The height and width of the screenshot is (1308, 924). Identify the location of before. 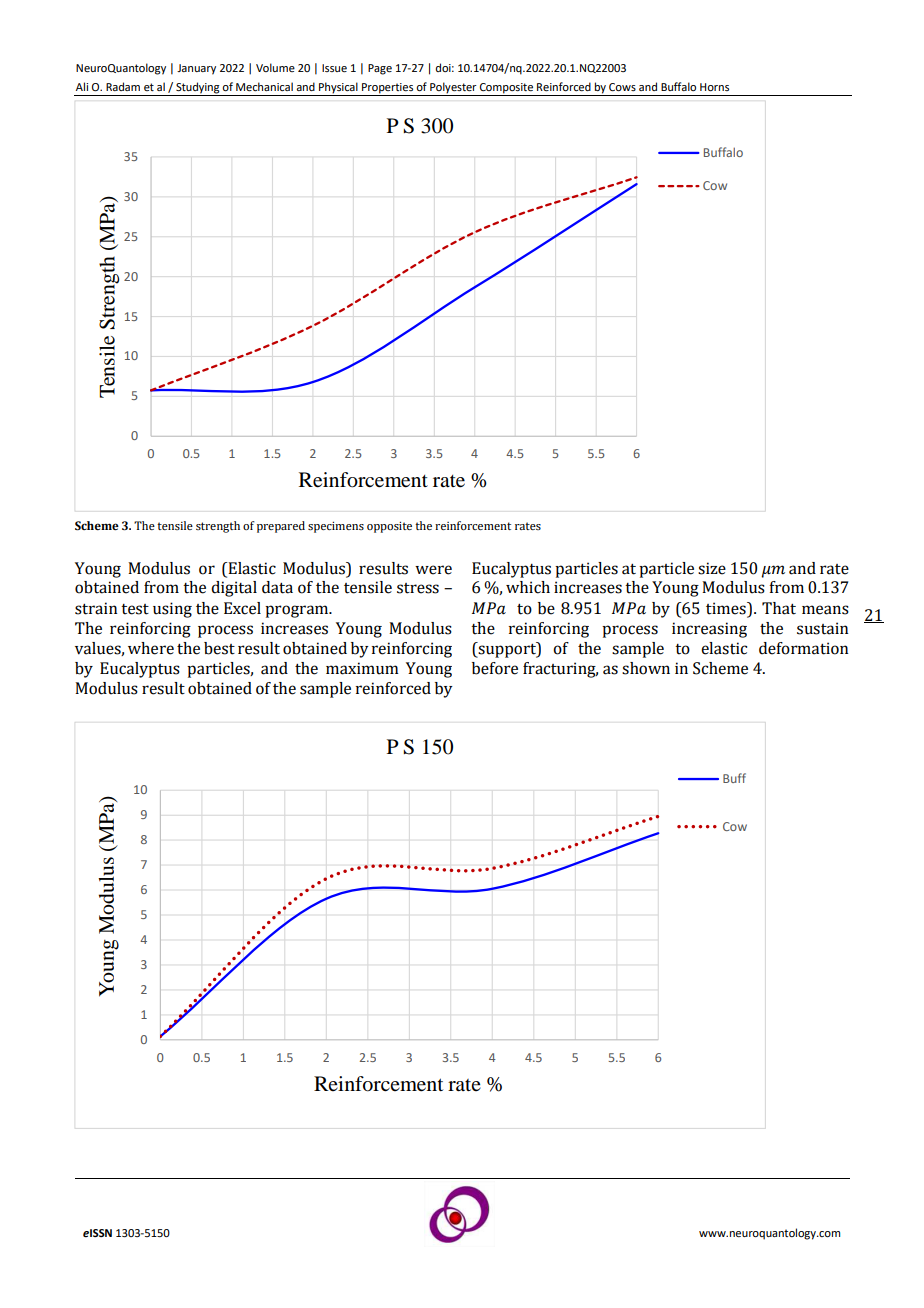
(495, 668).
